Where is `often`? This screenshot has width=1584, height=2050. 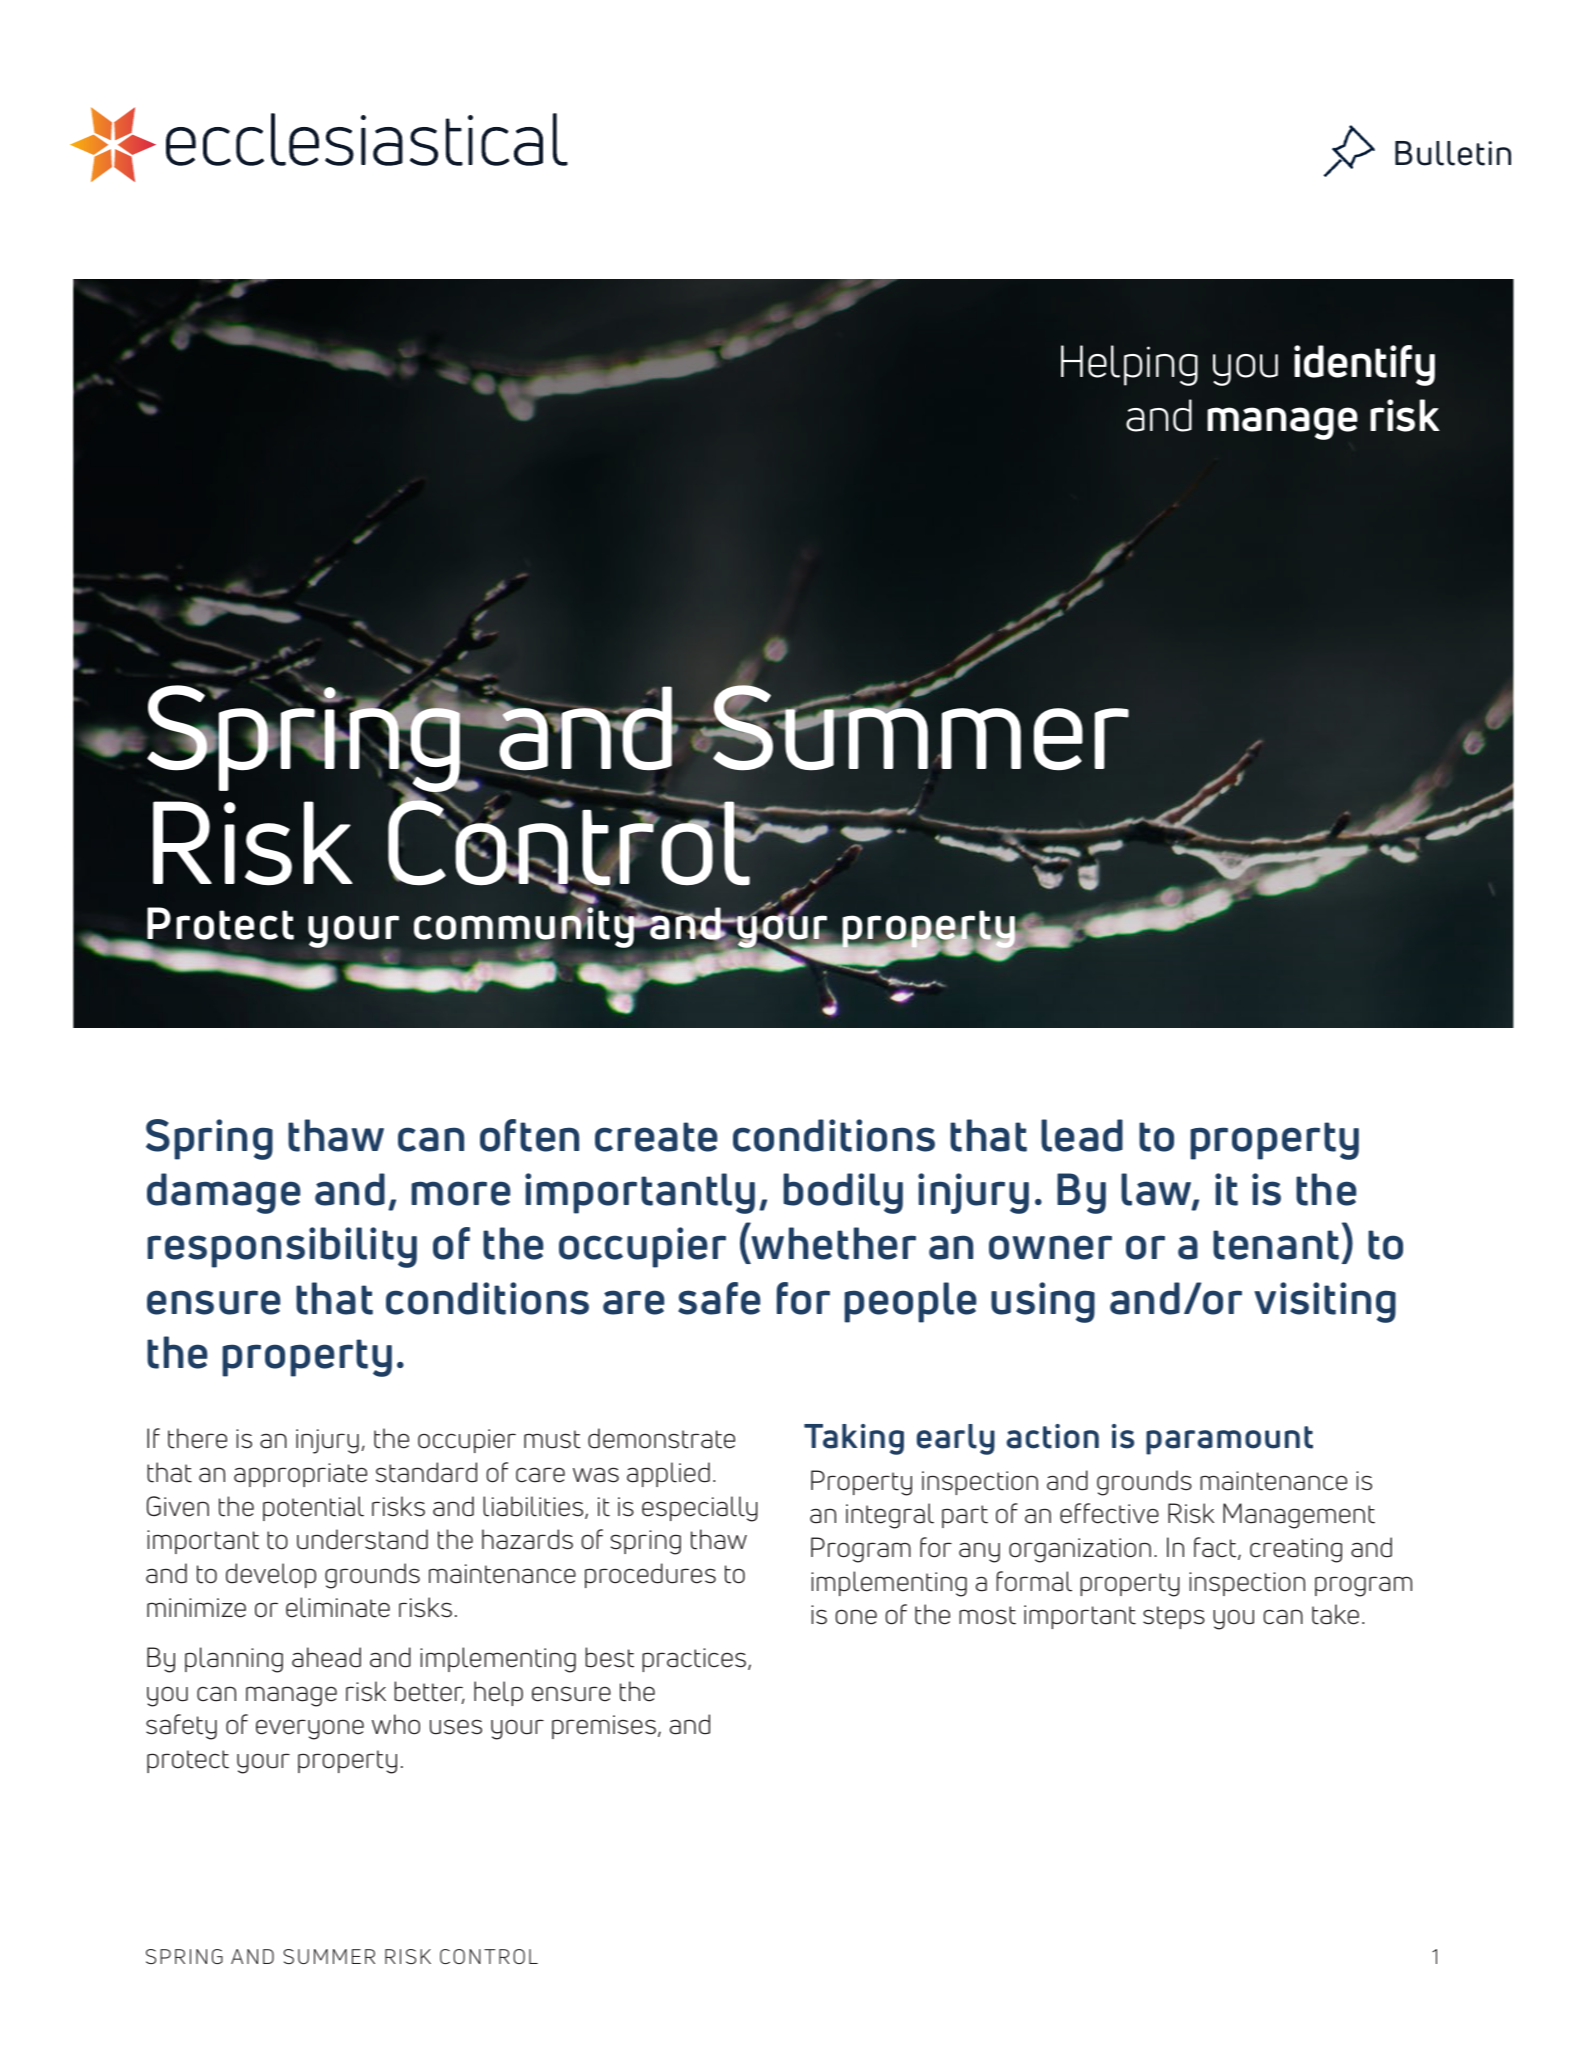 often is located at coordinates (529, 1135).
